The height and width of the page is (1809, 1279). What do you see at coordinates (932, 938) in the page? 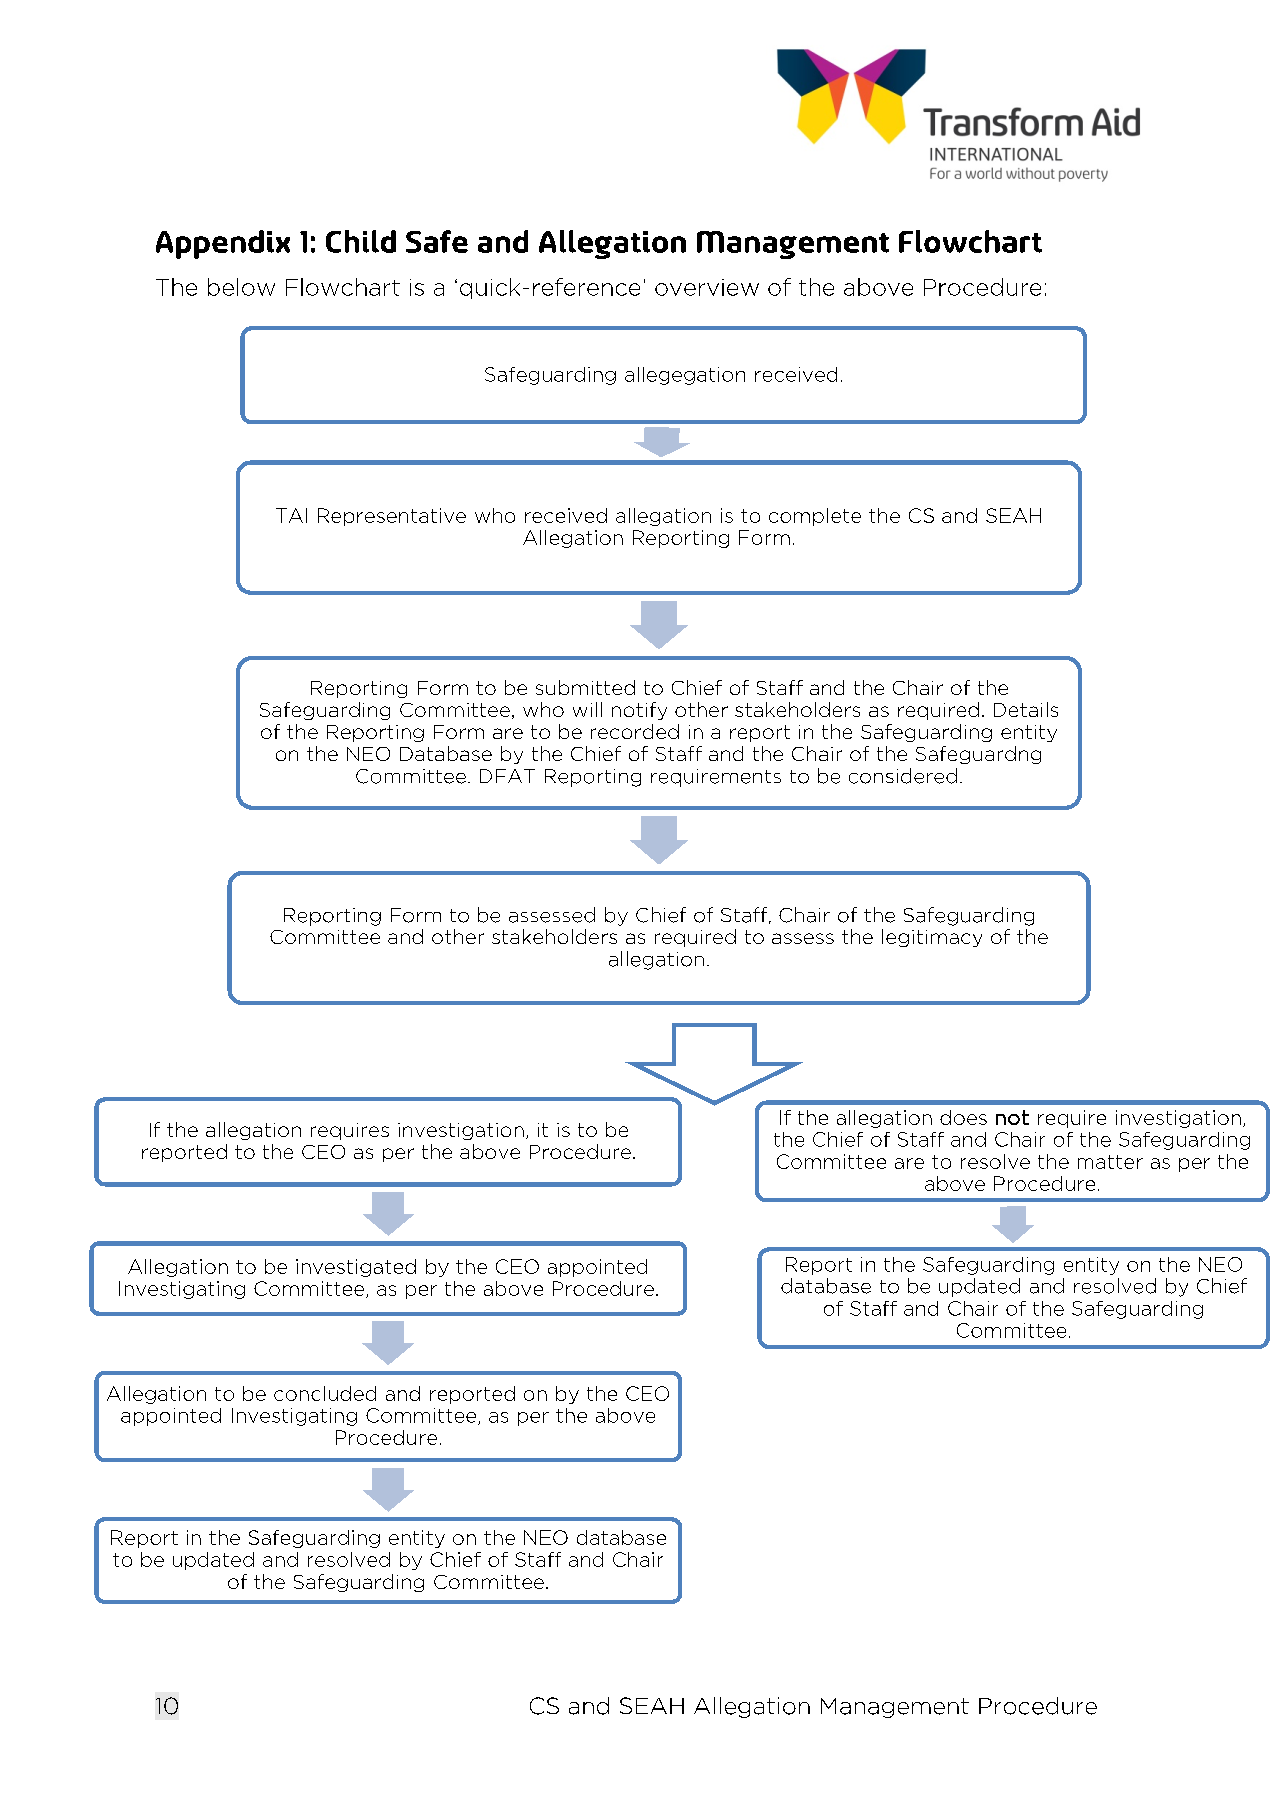
I see `legitimacy` at bounding box center [932, 938].
